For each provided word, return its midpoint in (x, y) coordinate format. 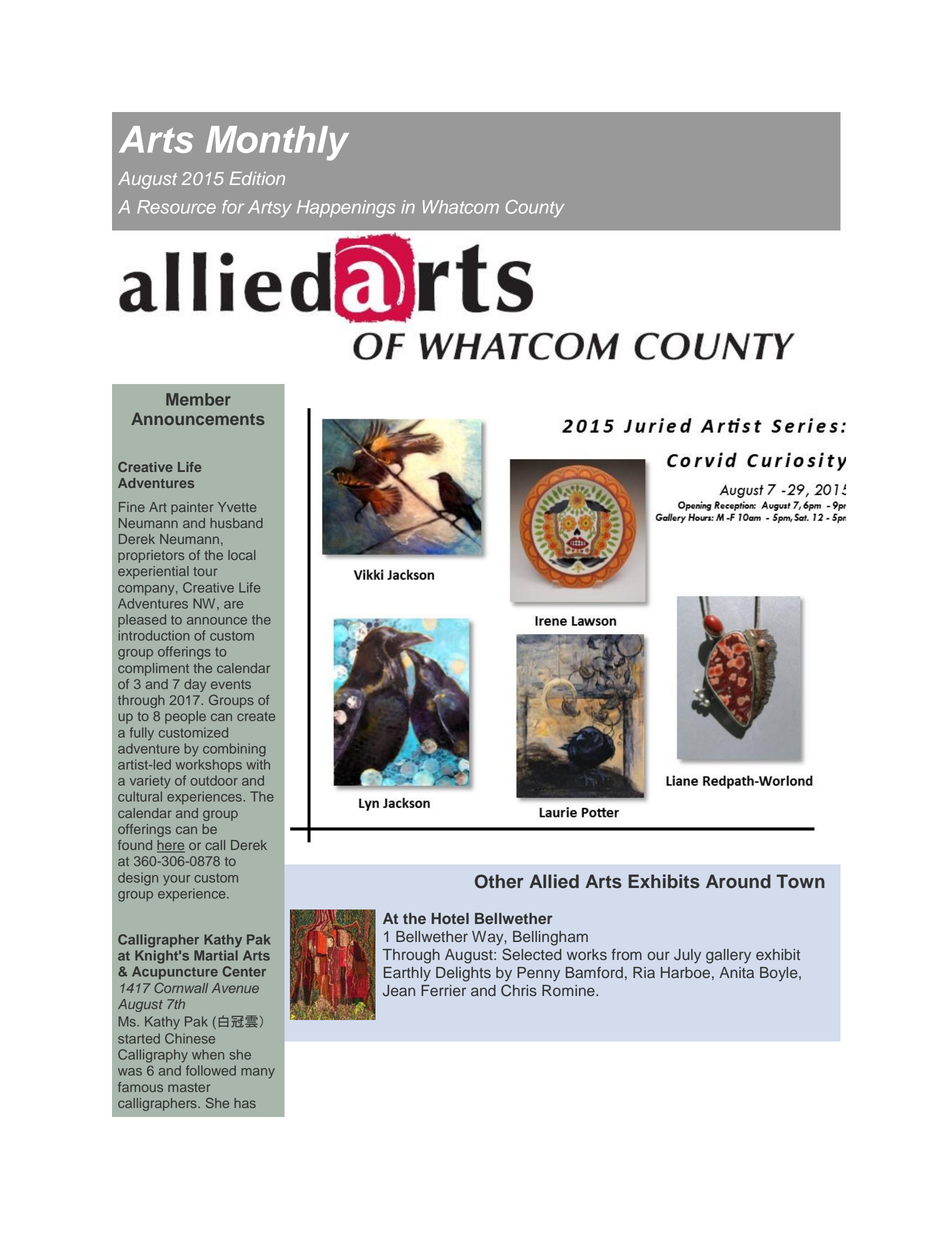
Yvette (237, 507)
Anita (736, 973)
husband (236, 523)
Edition (257, 178)
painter (192, 508)
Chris (519, 990)
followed (211, 1070)
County (535, 209)
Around (738, 881)
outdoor (214, 780)
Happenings (346, 209)
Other (499, 881)
